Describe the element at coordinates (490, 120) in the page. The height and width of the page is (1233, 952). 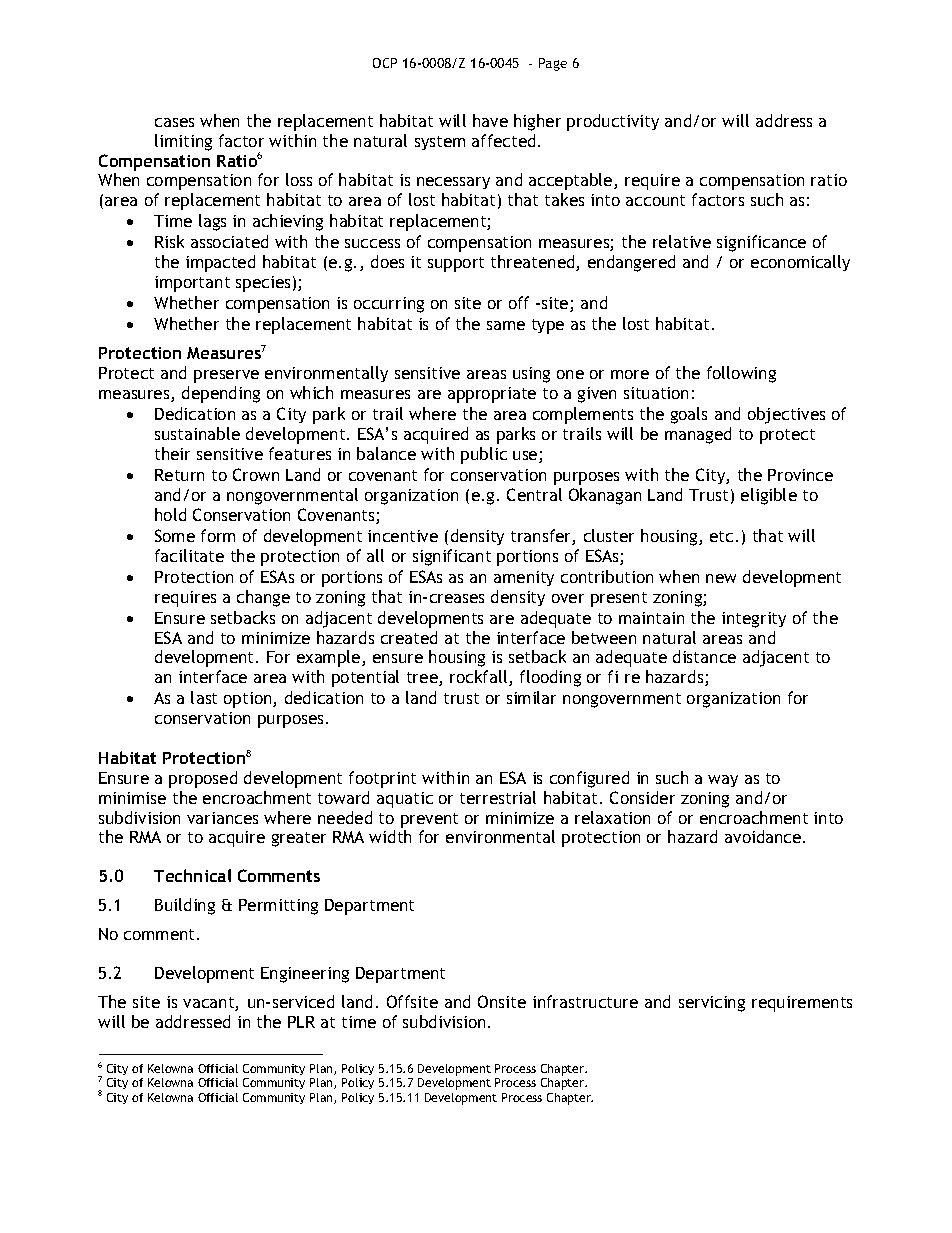
I see `have` at that location.
